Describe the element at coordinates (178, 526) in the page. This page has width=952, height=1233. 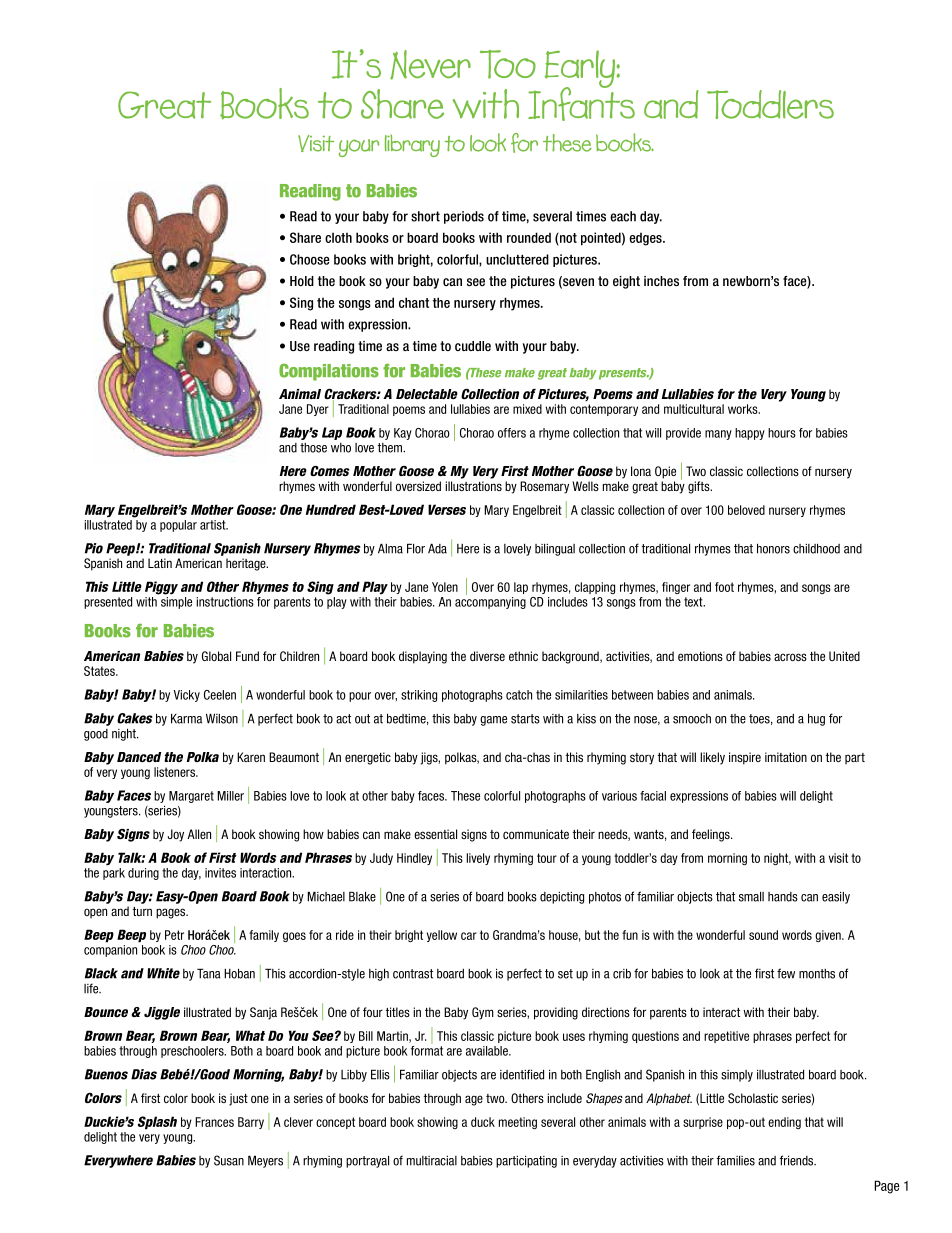
I see `popular` at that location.
